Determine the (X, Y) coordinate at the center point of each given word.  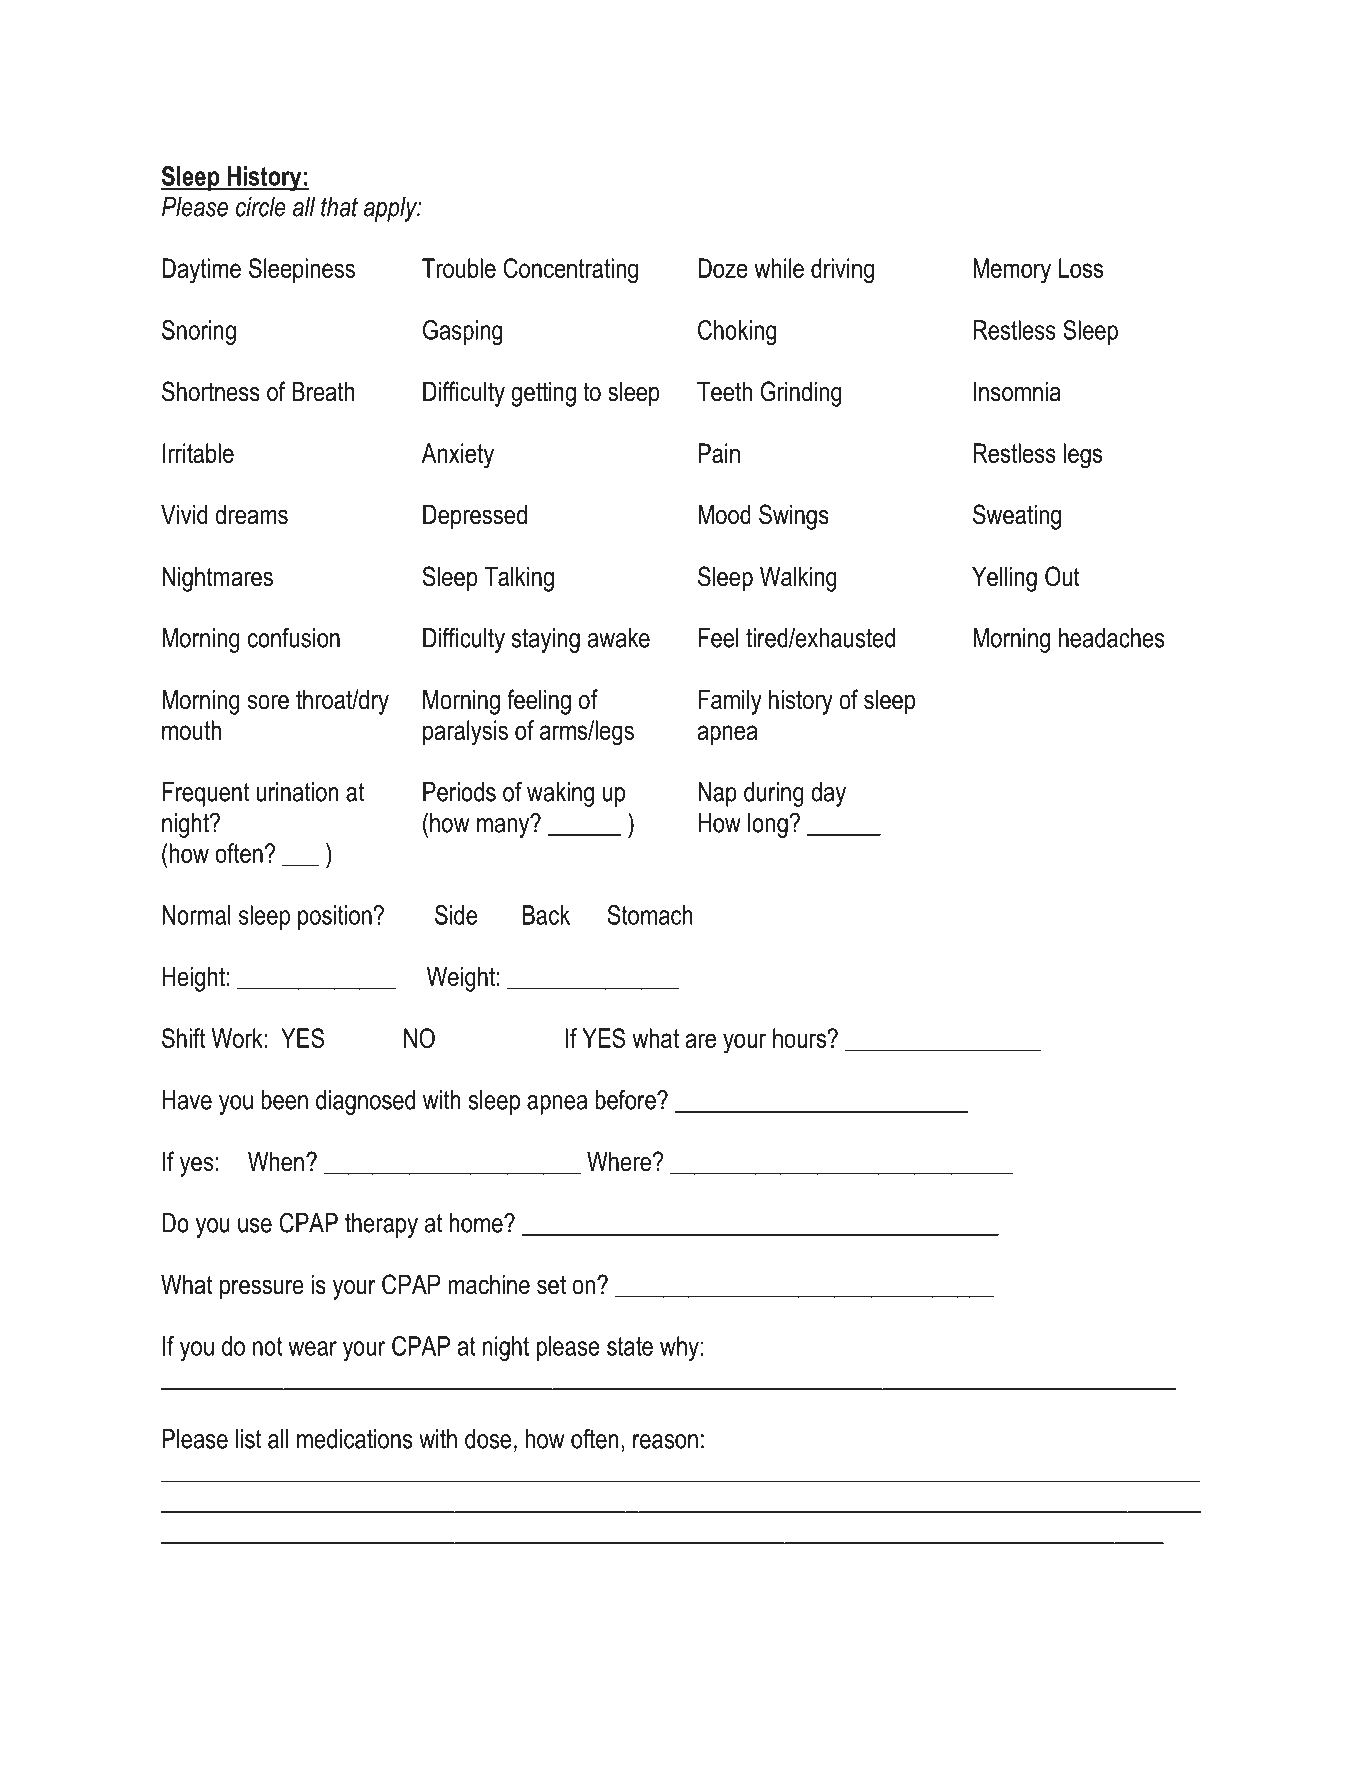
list (249, 1439)
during (774, 794)
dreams (251, 514)
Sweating (1017, 517)
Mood (724, 514)
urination (298, 792)
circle (261, 207)
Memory (1012, 271)
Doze (723, 268)
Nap (717, 794)
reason (665, 1441)
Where (620, 1161)
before (626, 1099)
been (284, 1100)
